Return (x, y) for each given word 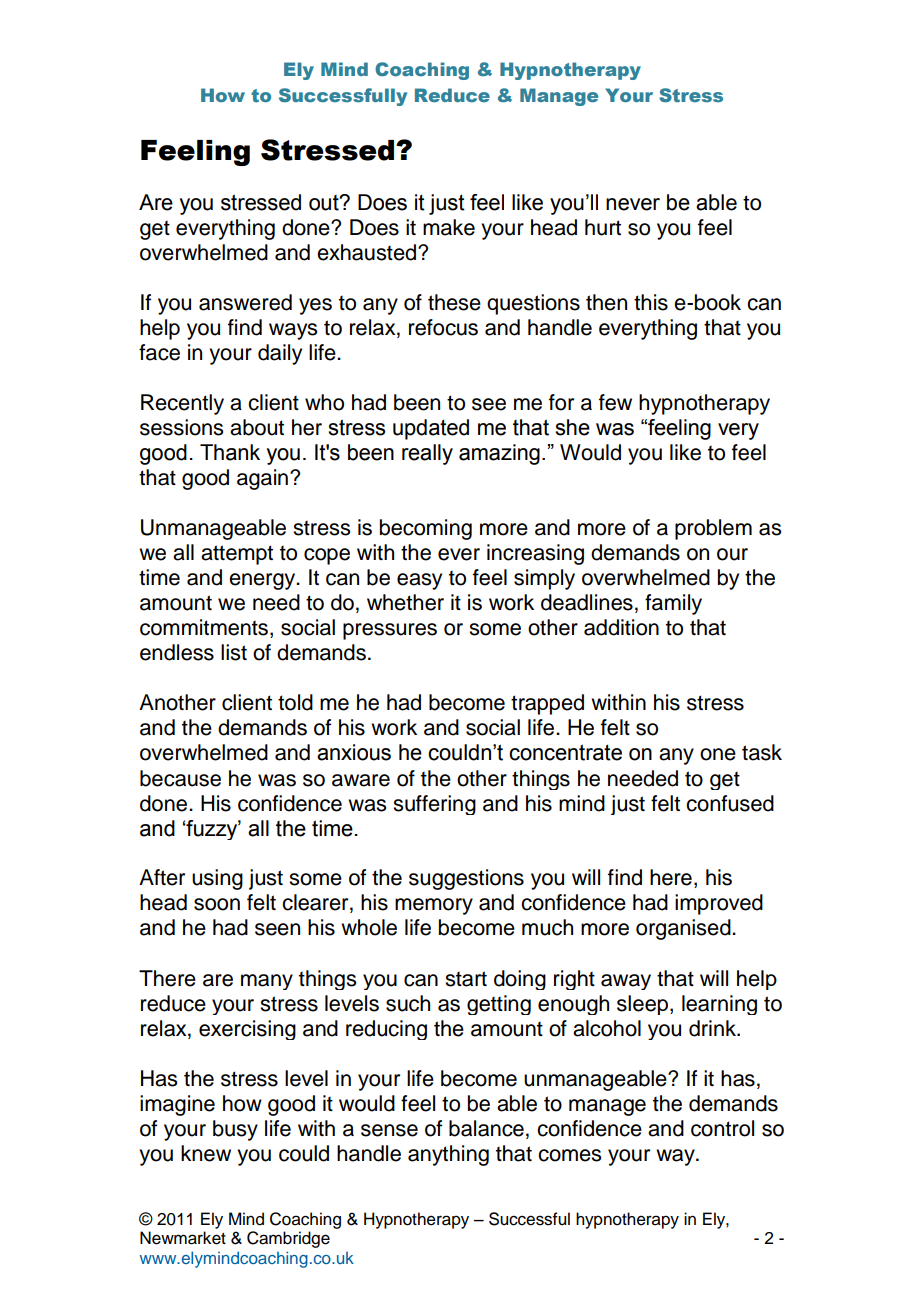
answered (245, 302)
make (449, 227)
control (722, 1128)
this (651, 302)
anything (448, 1155)
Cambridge (288, 1239)
